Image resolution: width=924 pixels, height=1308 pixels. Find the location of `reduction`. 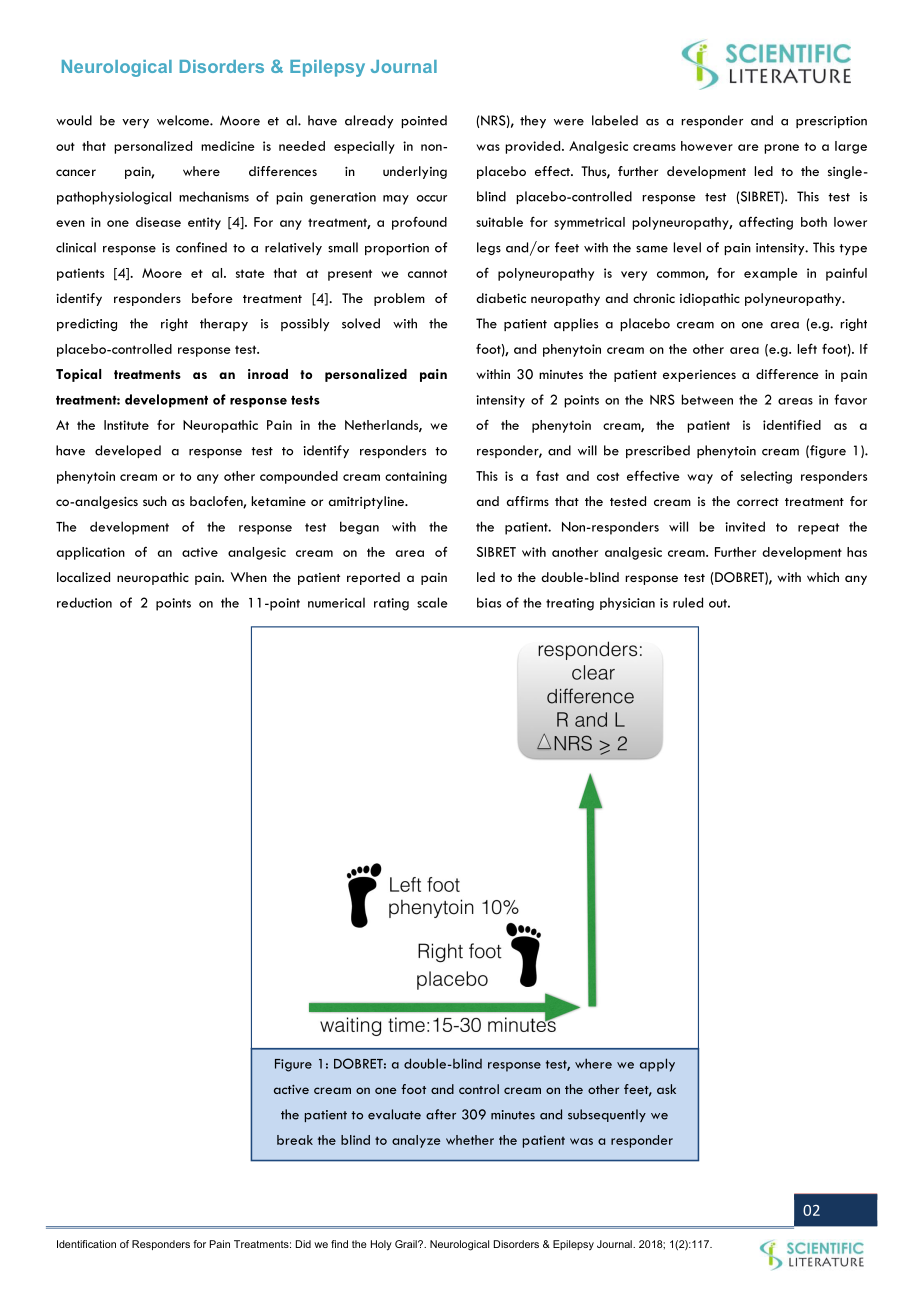

reduction is located at coordinates (84, 602).
